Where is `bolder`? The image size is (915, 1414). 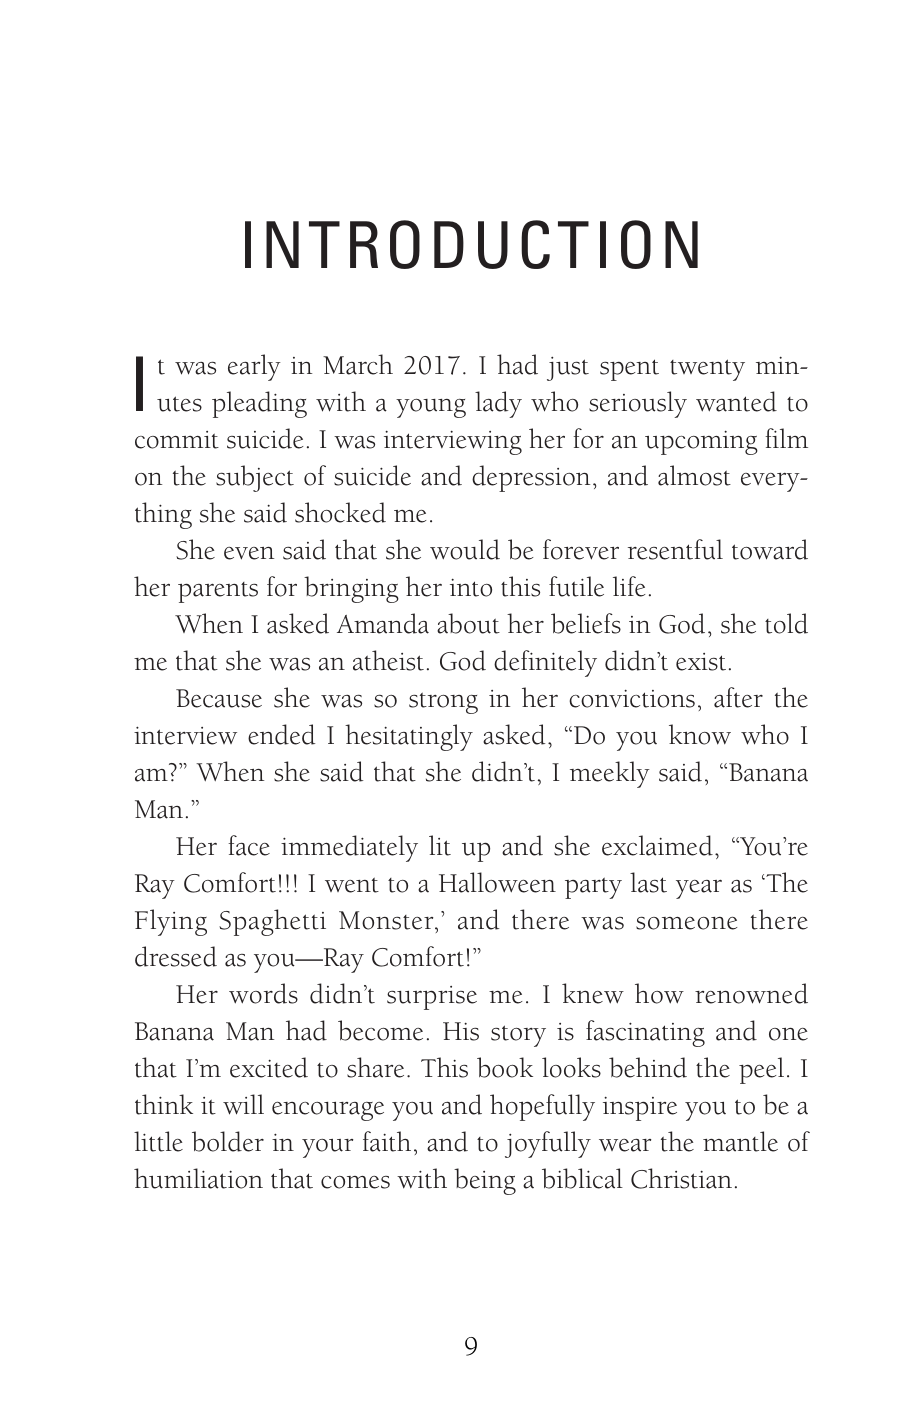 bolder is located at coordinates (228, 1141).
